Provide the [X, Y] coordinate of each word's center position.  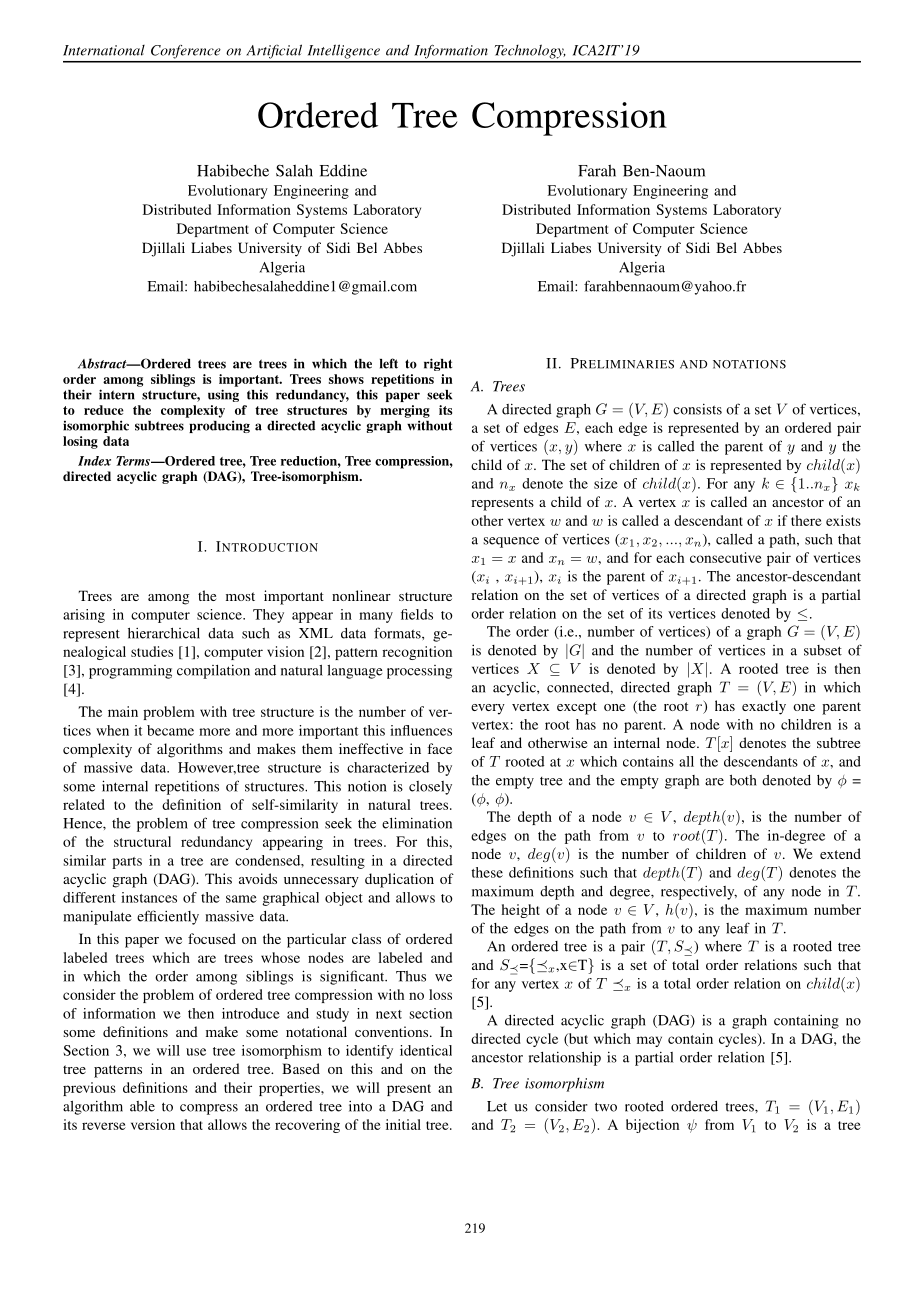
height [521, 911]
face [439, 748]
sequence [511, 542]
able [142, 1106]
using [223, 395]
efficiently [168, 917]
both [743, 780]
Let [497, 1106]
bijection [652, 1126]
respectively [699, 893]
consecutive [726, 557]
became [170, 730]
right [438, 364]
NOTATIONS [749, 364]
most [240, 596]
